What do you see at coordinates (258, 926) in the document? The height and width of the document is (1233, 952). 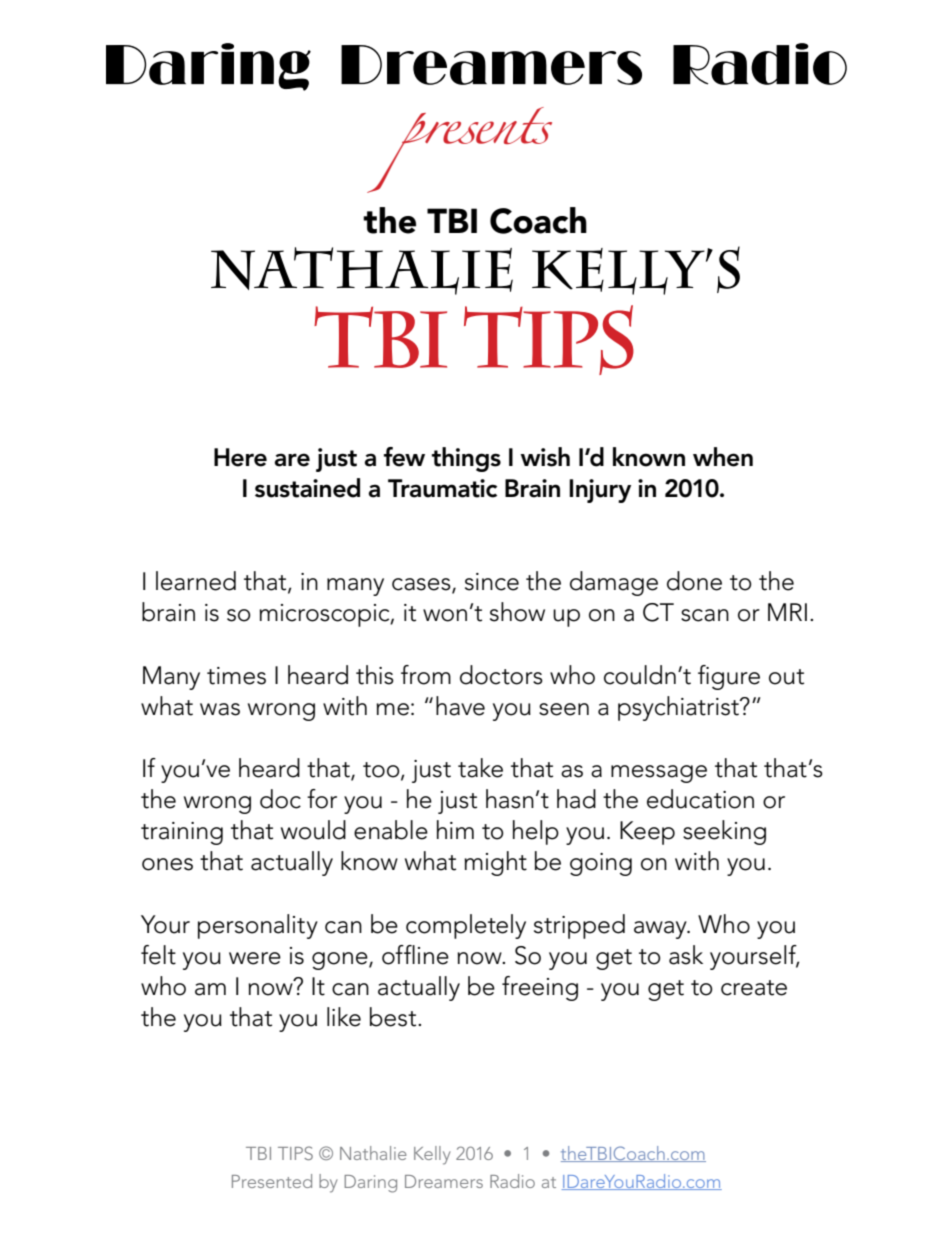 I see `personality` at bounding box center [258, 926].
